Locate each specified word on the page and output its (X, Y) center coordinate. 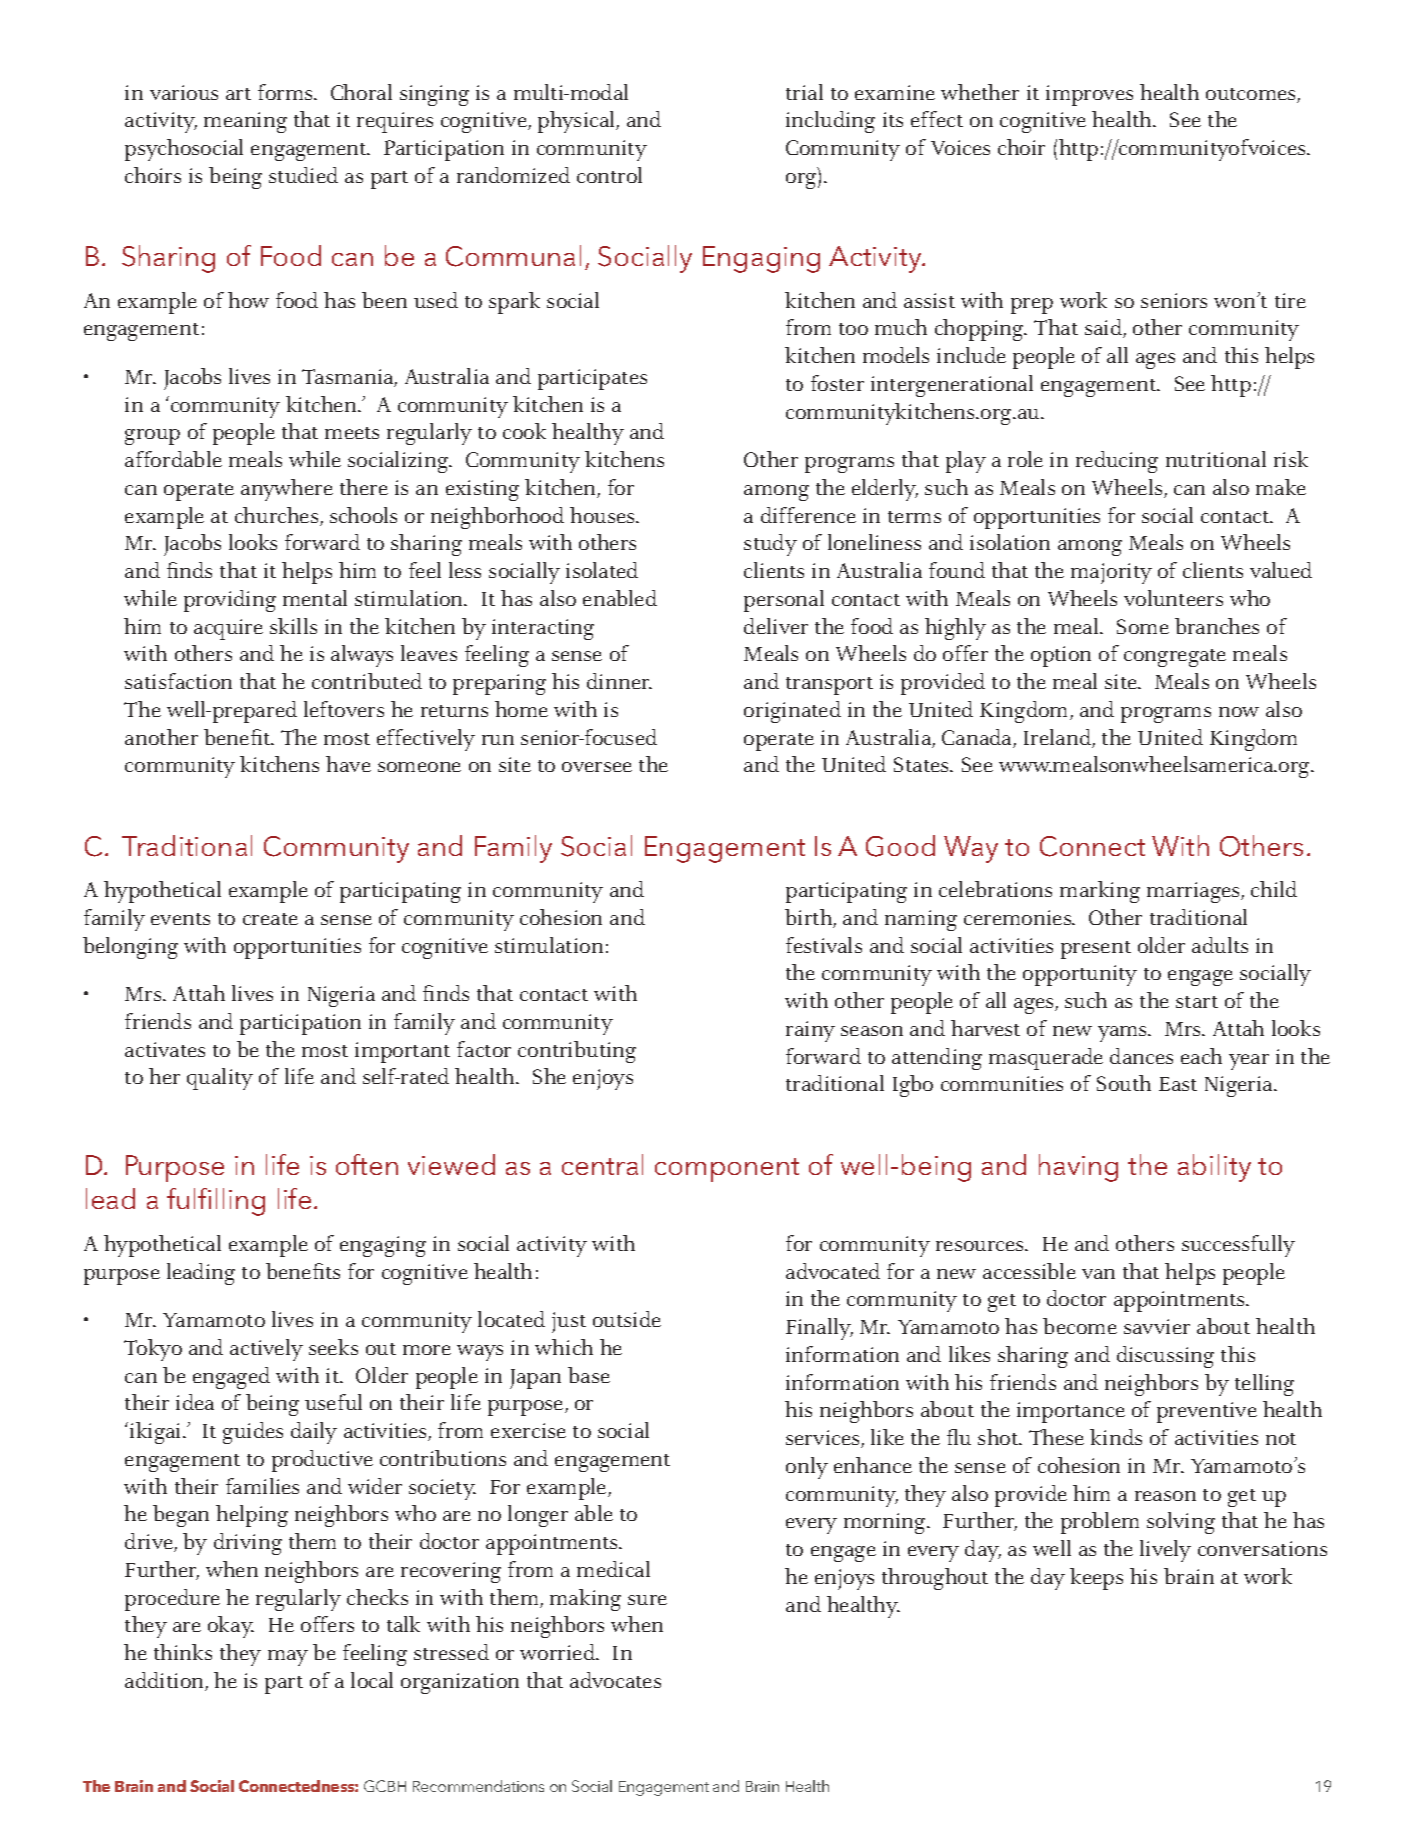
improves (1089, 95)
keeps (1096, 1579)
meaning (245, 122)
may (288, 1658)
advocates (615, 1680)
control (609, 175)
